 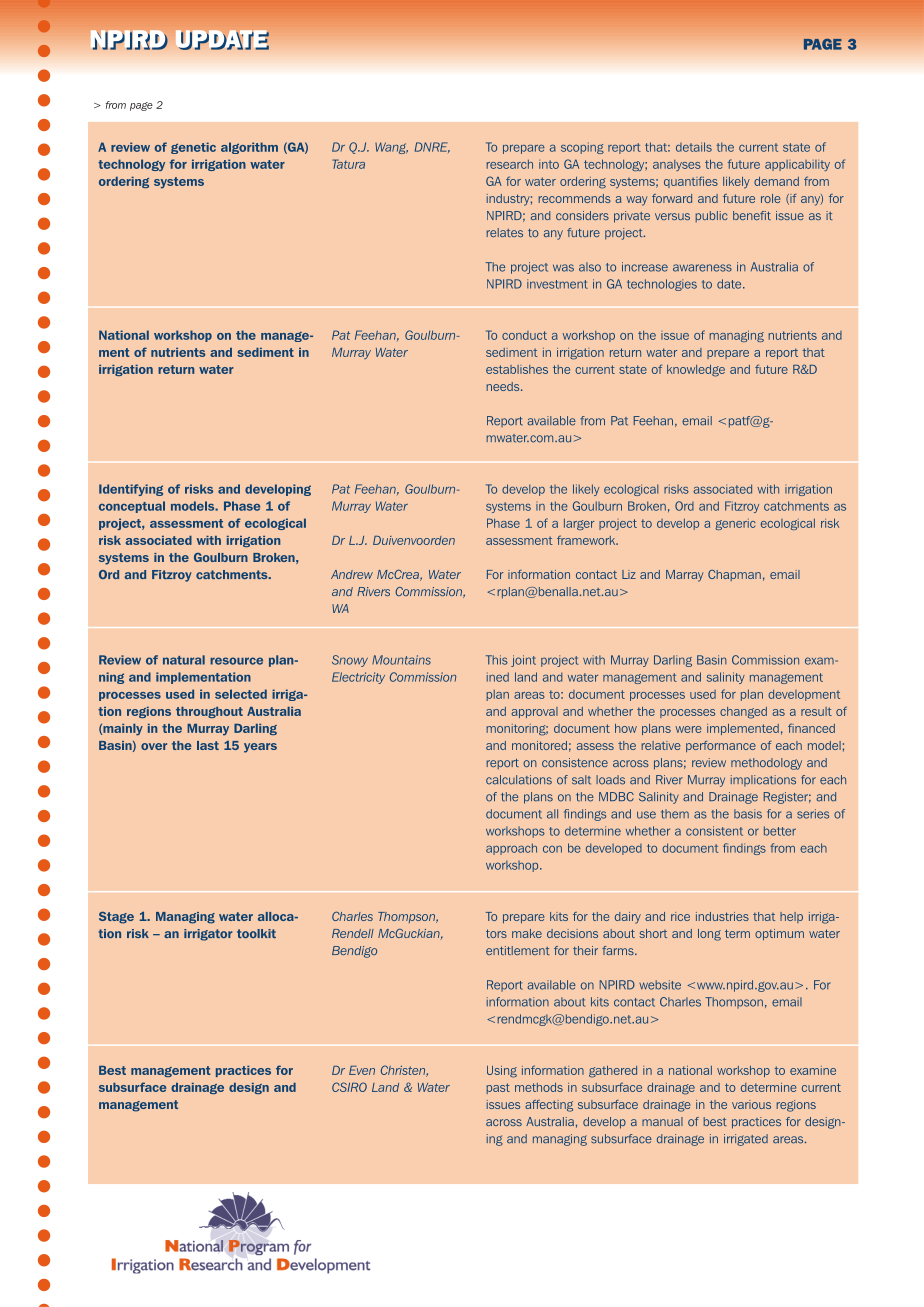 What do you see at coordinates (691, 182) in the screenshot?
I see `quantifies` at bounding box center [691, 182].
